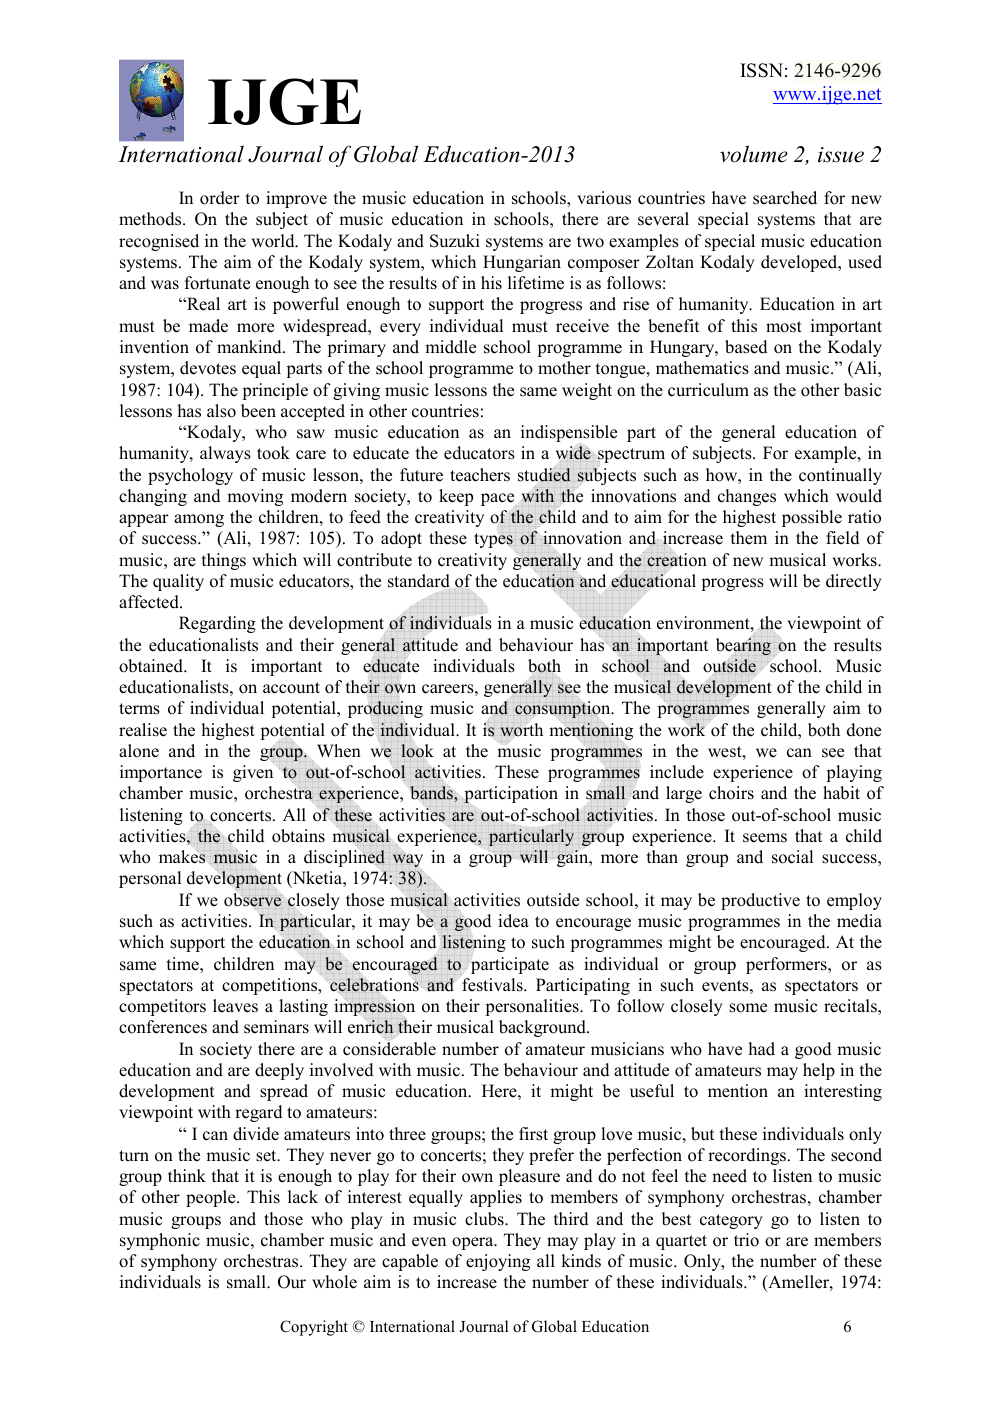 The height and width of the screenshot is (1415, 1001). What do you see at coordinates (521, 729) in the screenshot?
I see `worth` at bounding box center [521, 729].
